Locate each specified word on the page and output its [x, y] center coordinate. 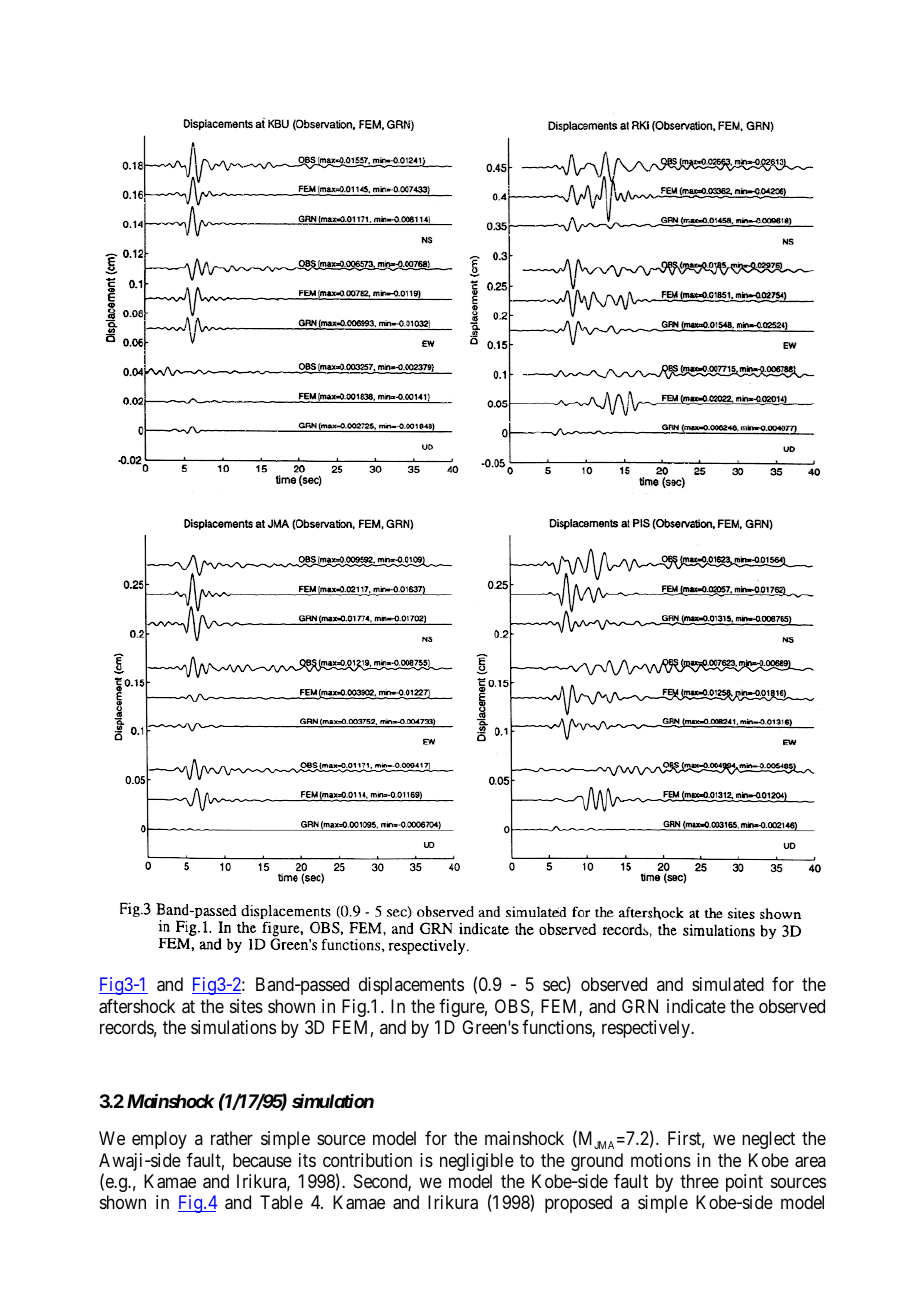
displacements [411, 986]
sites [246, 1006]
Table [281, 1202]
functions [557, 1028]
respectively [647, 1029]
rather [232, 1138]
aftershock [137, 1006]
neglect [768, 1140]
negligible [477, 1162]
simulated [728, 984]
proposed [578, 1204]
